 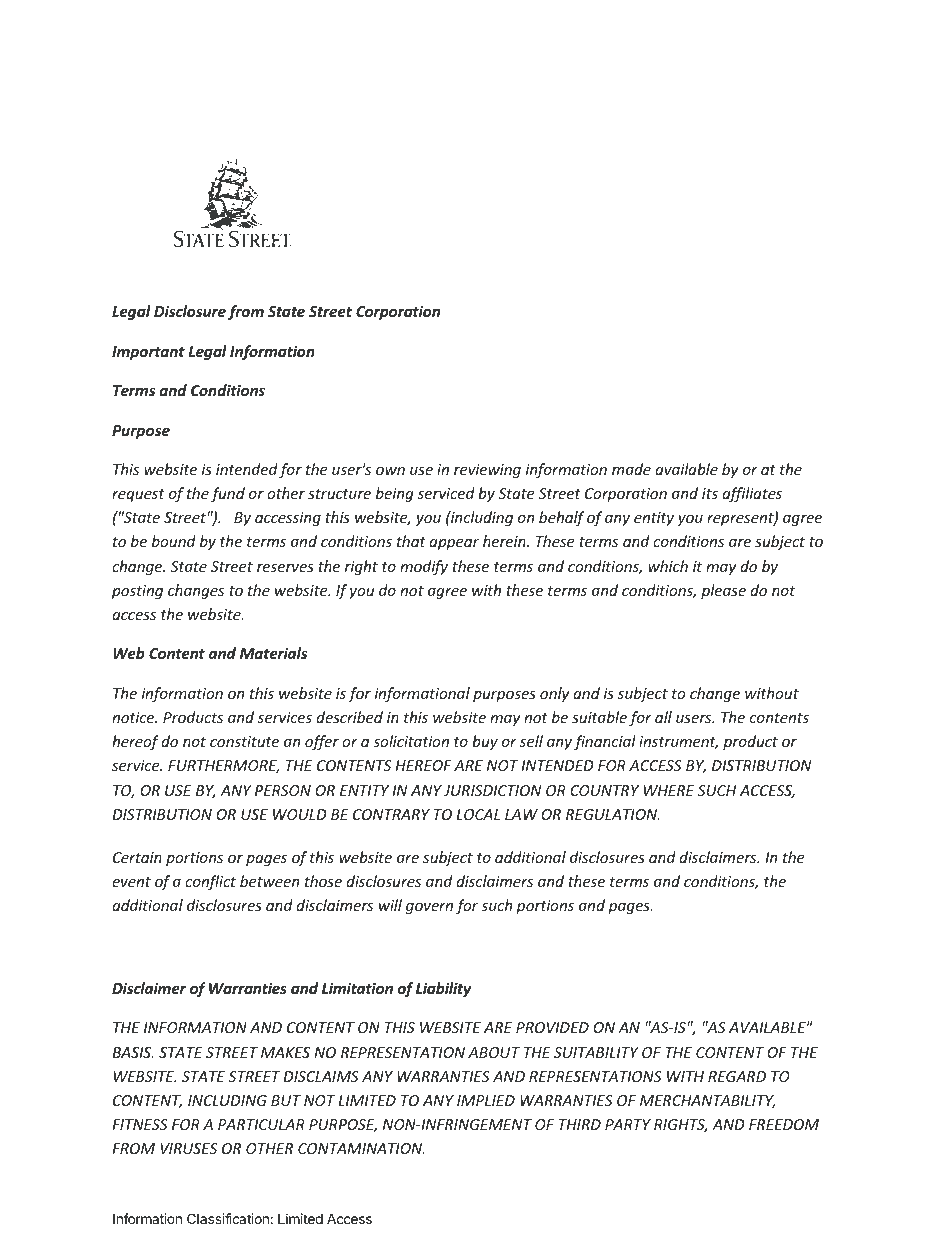 What do you see at coordinates (669, 790) in the page?
I see `WHERE` at bounding box center [669, 790].
